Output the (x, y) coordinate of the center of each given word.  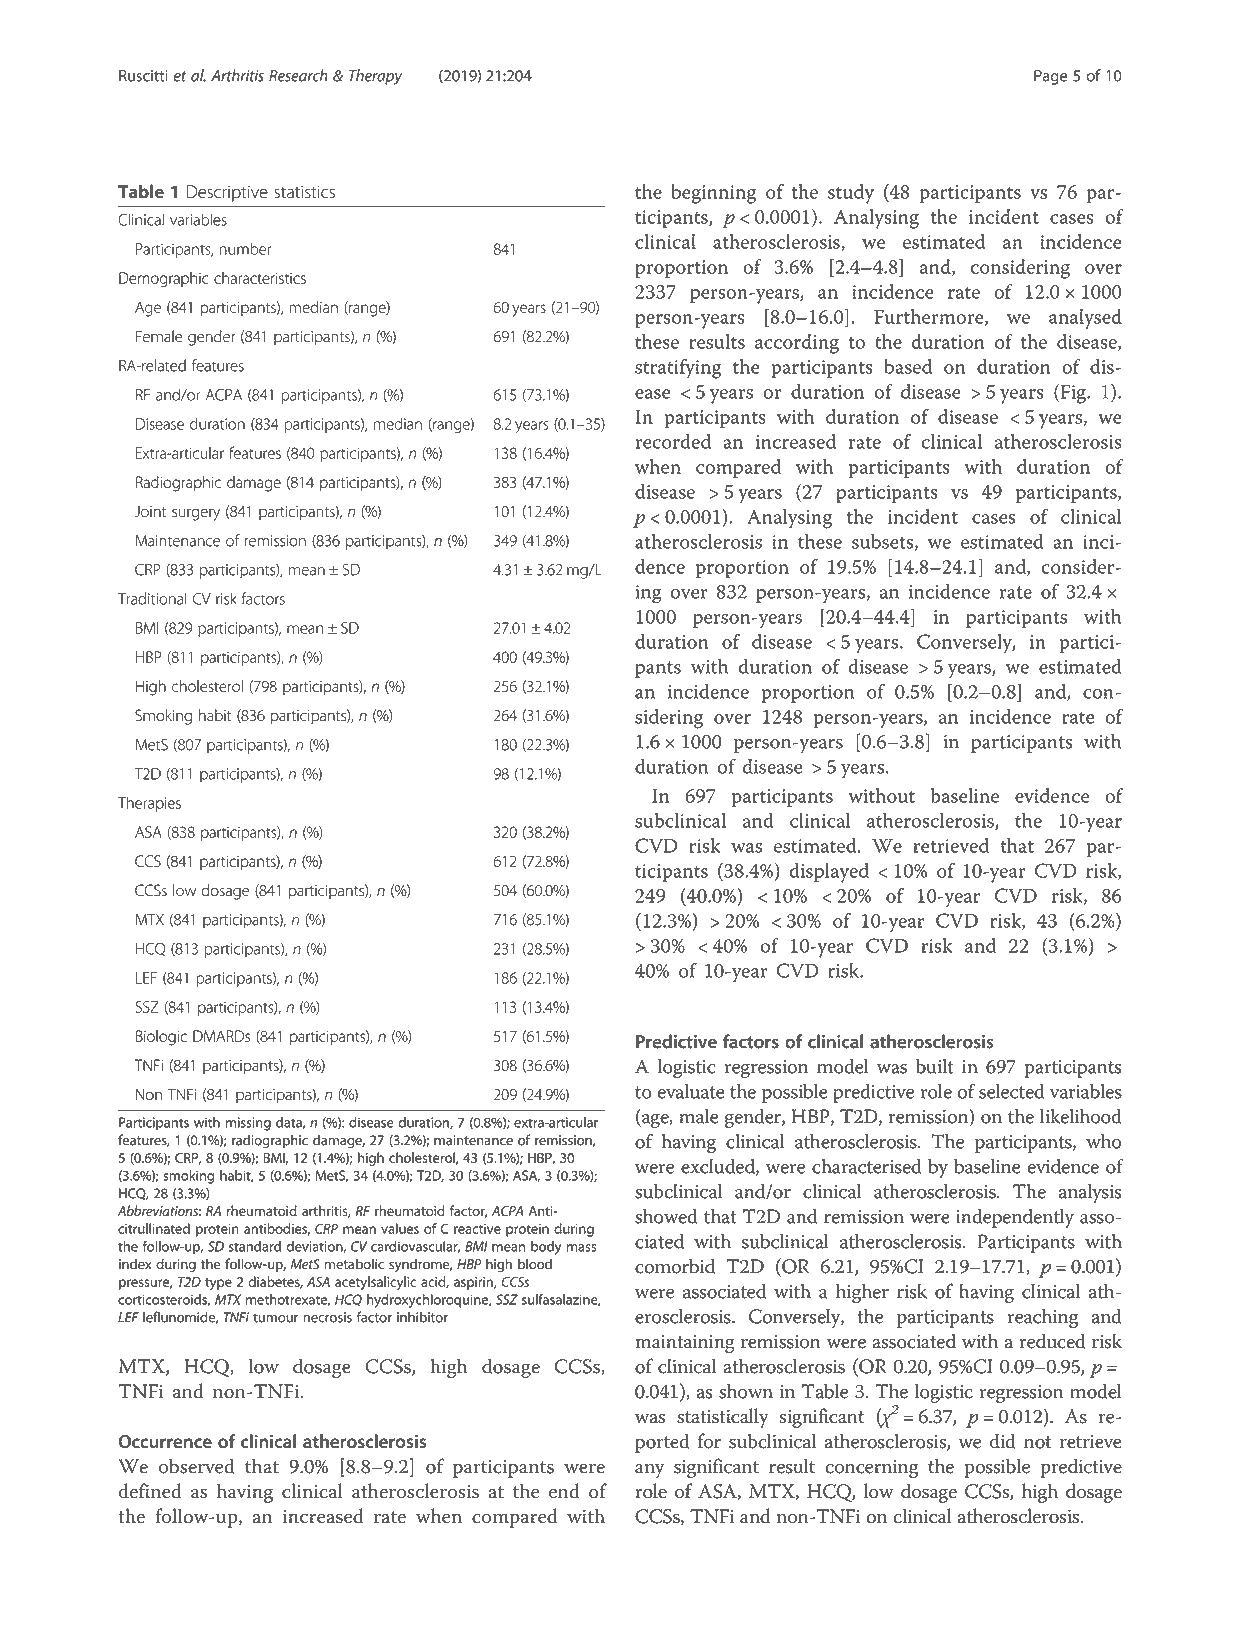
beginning (713, 194)
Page (1050, 77)
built (935, 1066)
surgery (196, 514)
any (649, 1471)
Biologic (161, 1038)
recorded (673, 441)
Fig (1073, 394)
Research (298, 75)
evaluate (691, 1091)
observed (197, 1466)
